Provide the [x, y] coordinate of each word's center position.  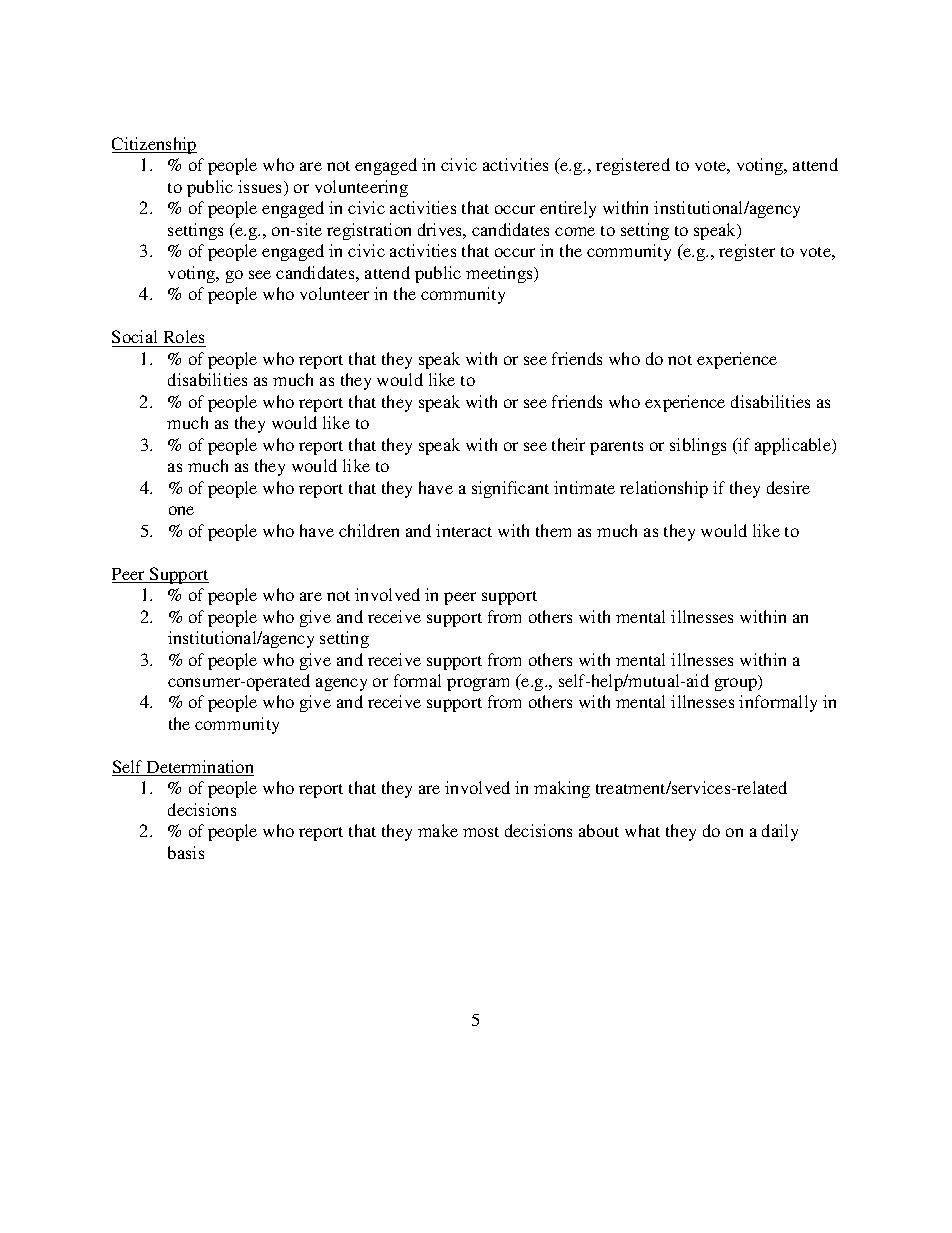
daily [780, 832]
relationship [664, 489]
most [481, 832]
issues [261, 188]
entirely [568, 209]
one [181, 510]
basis [186, 852]
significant [510, 489]
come [575, 231]
